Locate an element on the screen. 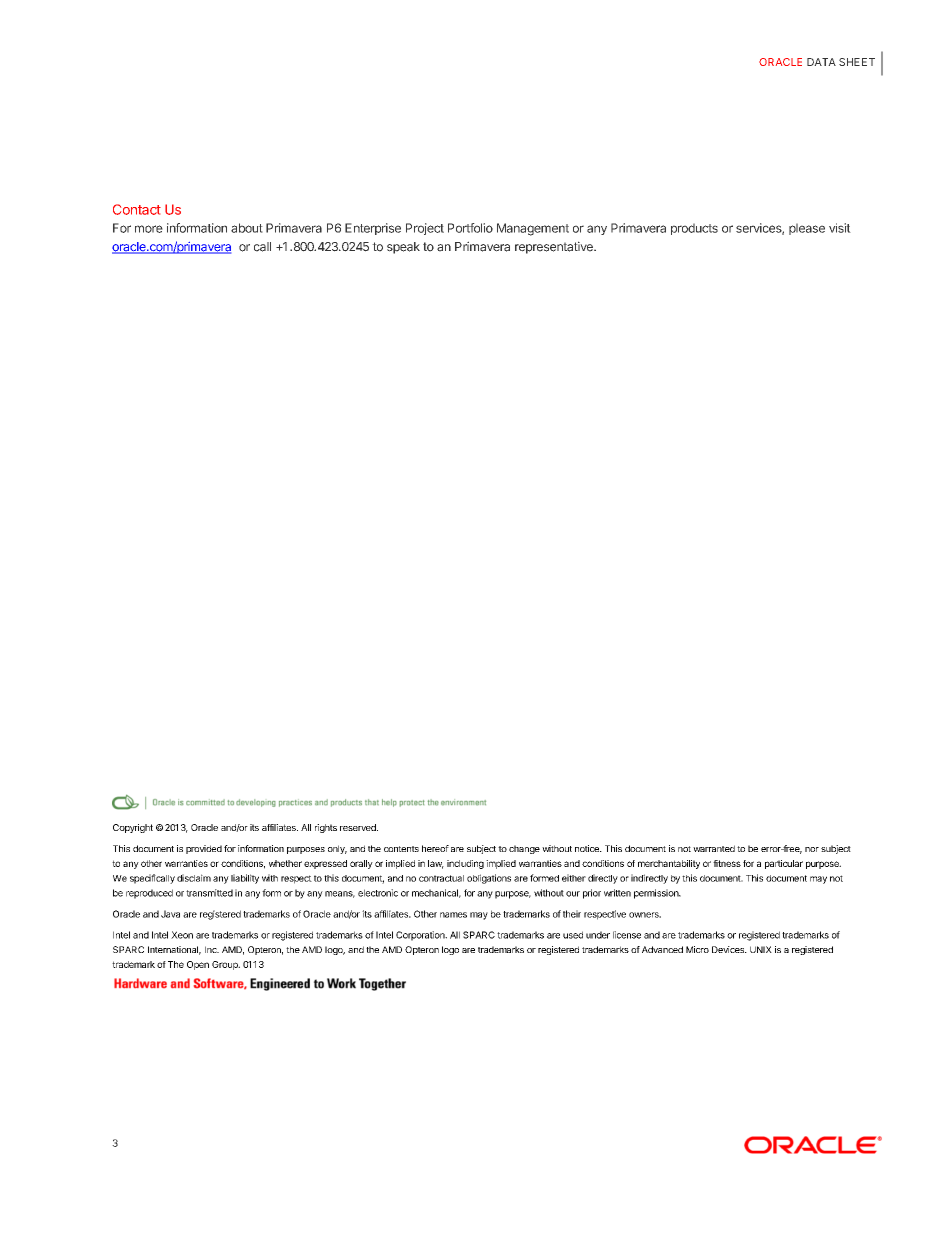 This screenshot has height=1233, width=952. representative is located at coordinates (555, 247).
